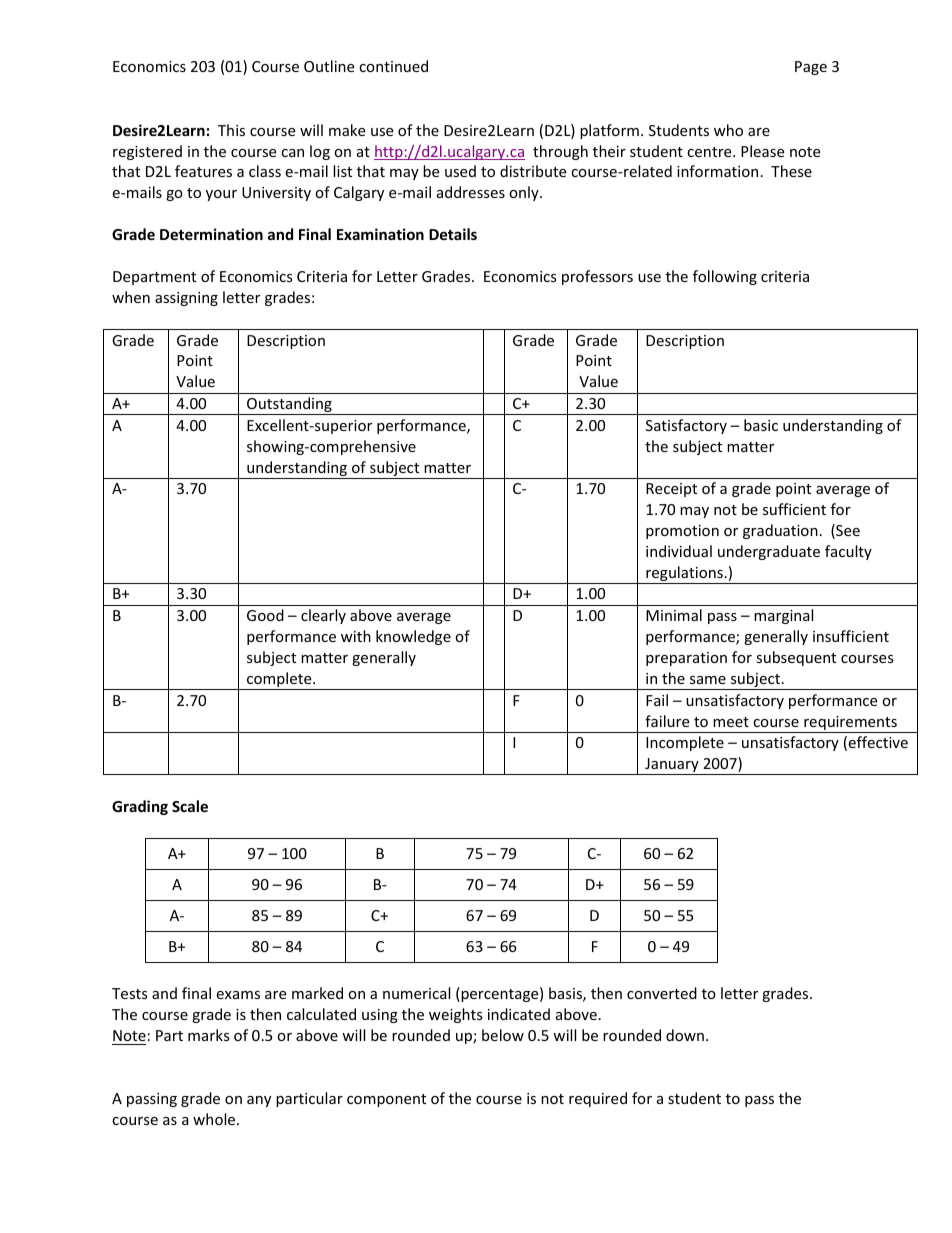 The width and height of the document is (952, 1233). What do you see at coordinates (811, 68) in the document?
I see `Page` at bounding box center [811, 68].
